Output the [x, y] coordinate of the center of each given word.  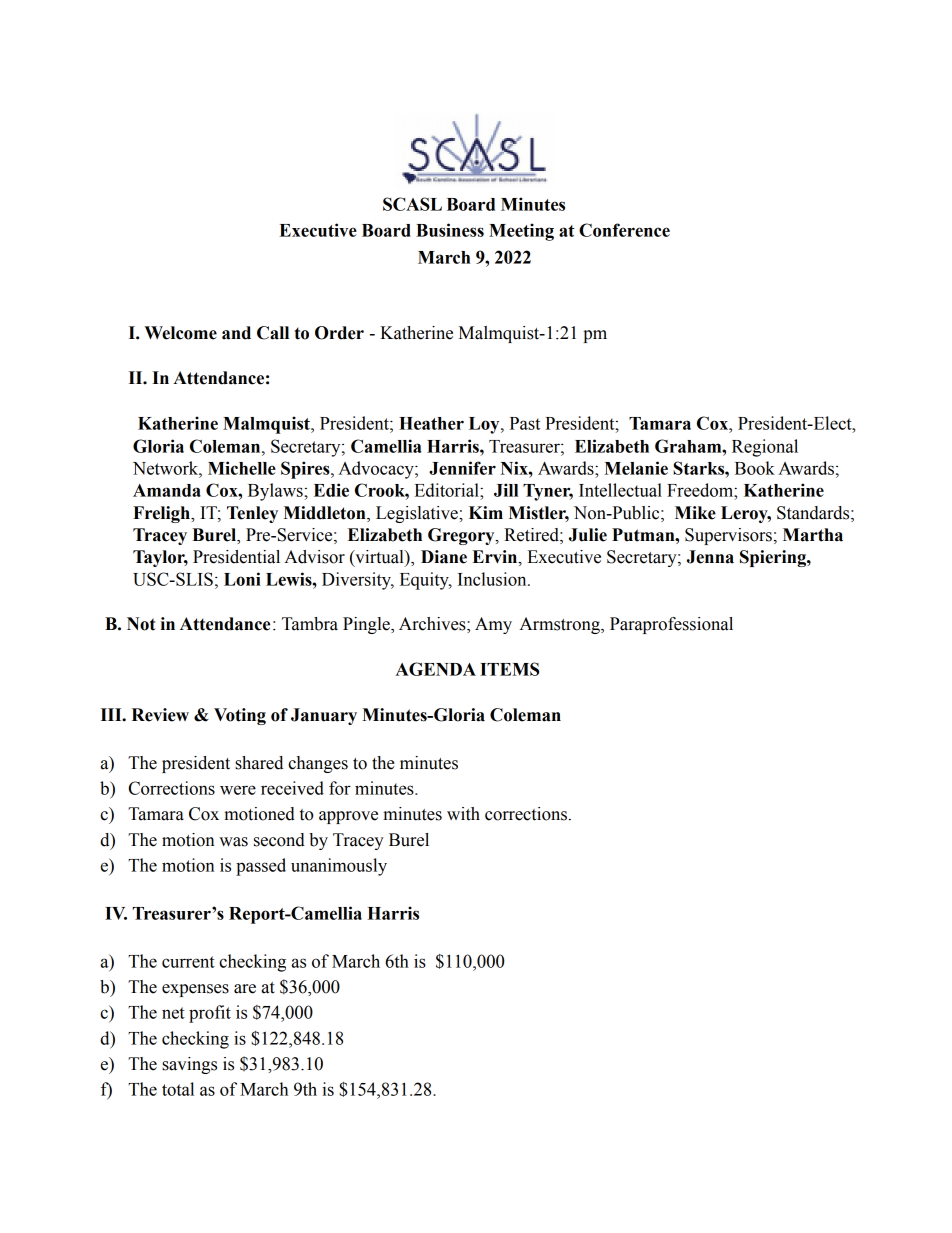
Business [450, 230]
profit [210, 1014]
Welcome [180, 333]
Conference [624, 230]
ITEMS [509, 669]
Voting [240, 716]
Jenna [710, 557]
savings [189, 1065]
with [463, 814]
